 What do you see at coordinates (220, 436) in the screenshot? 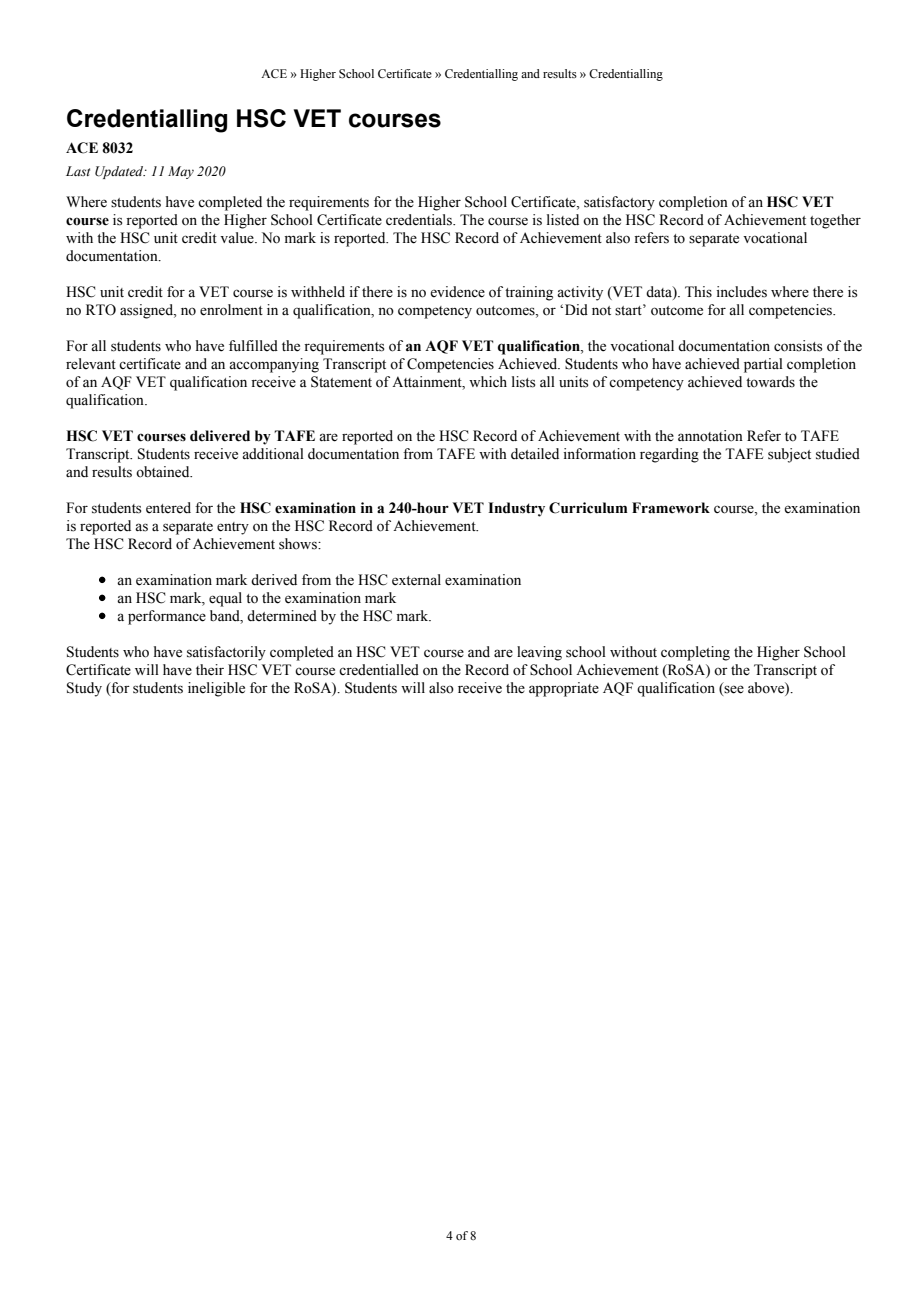
I see `delivered` at bounding box center [220, 436].
